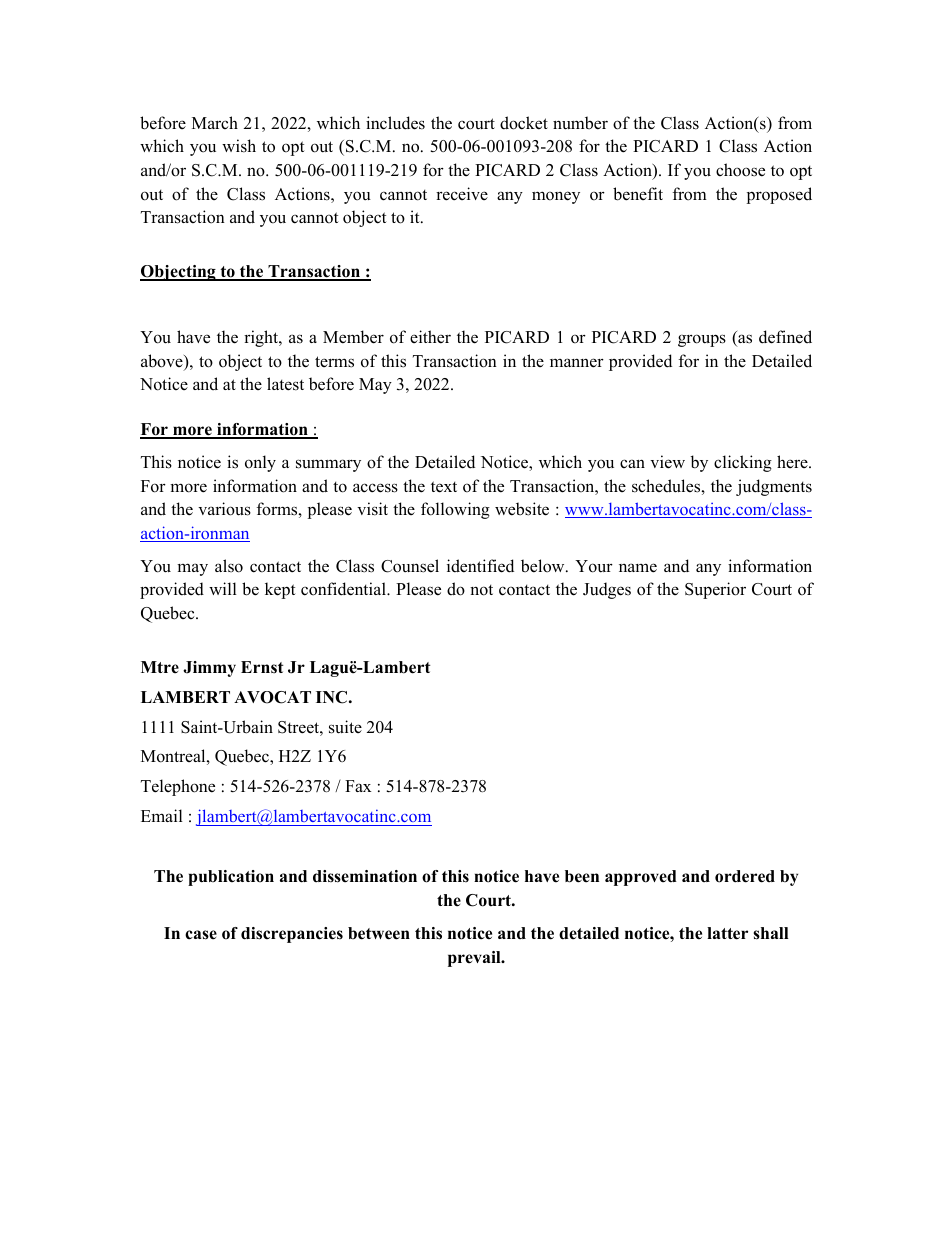  I want to click on case, so click(201, 935).
